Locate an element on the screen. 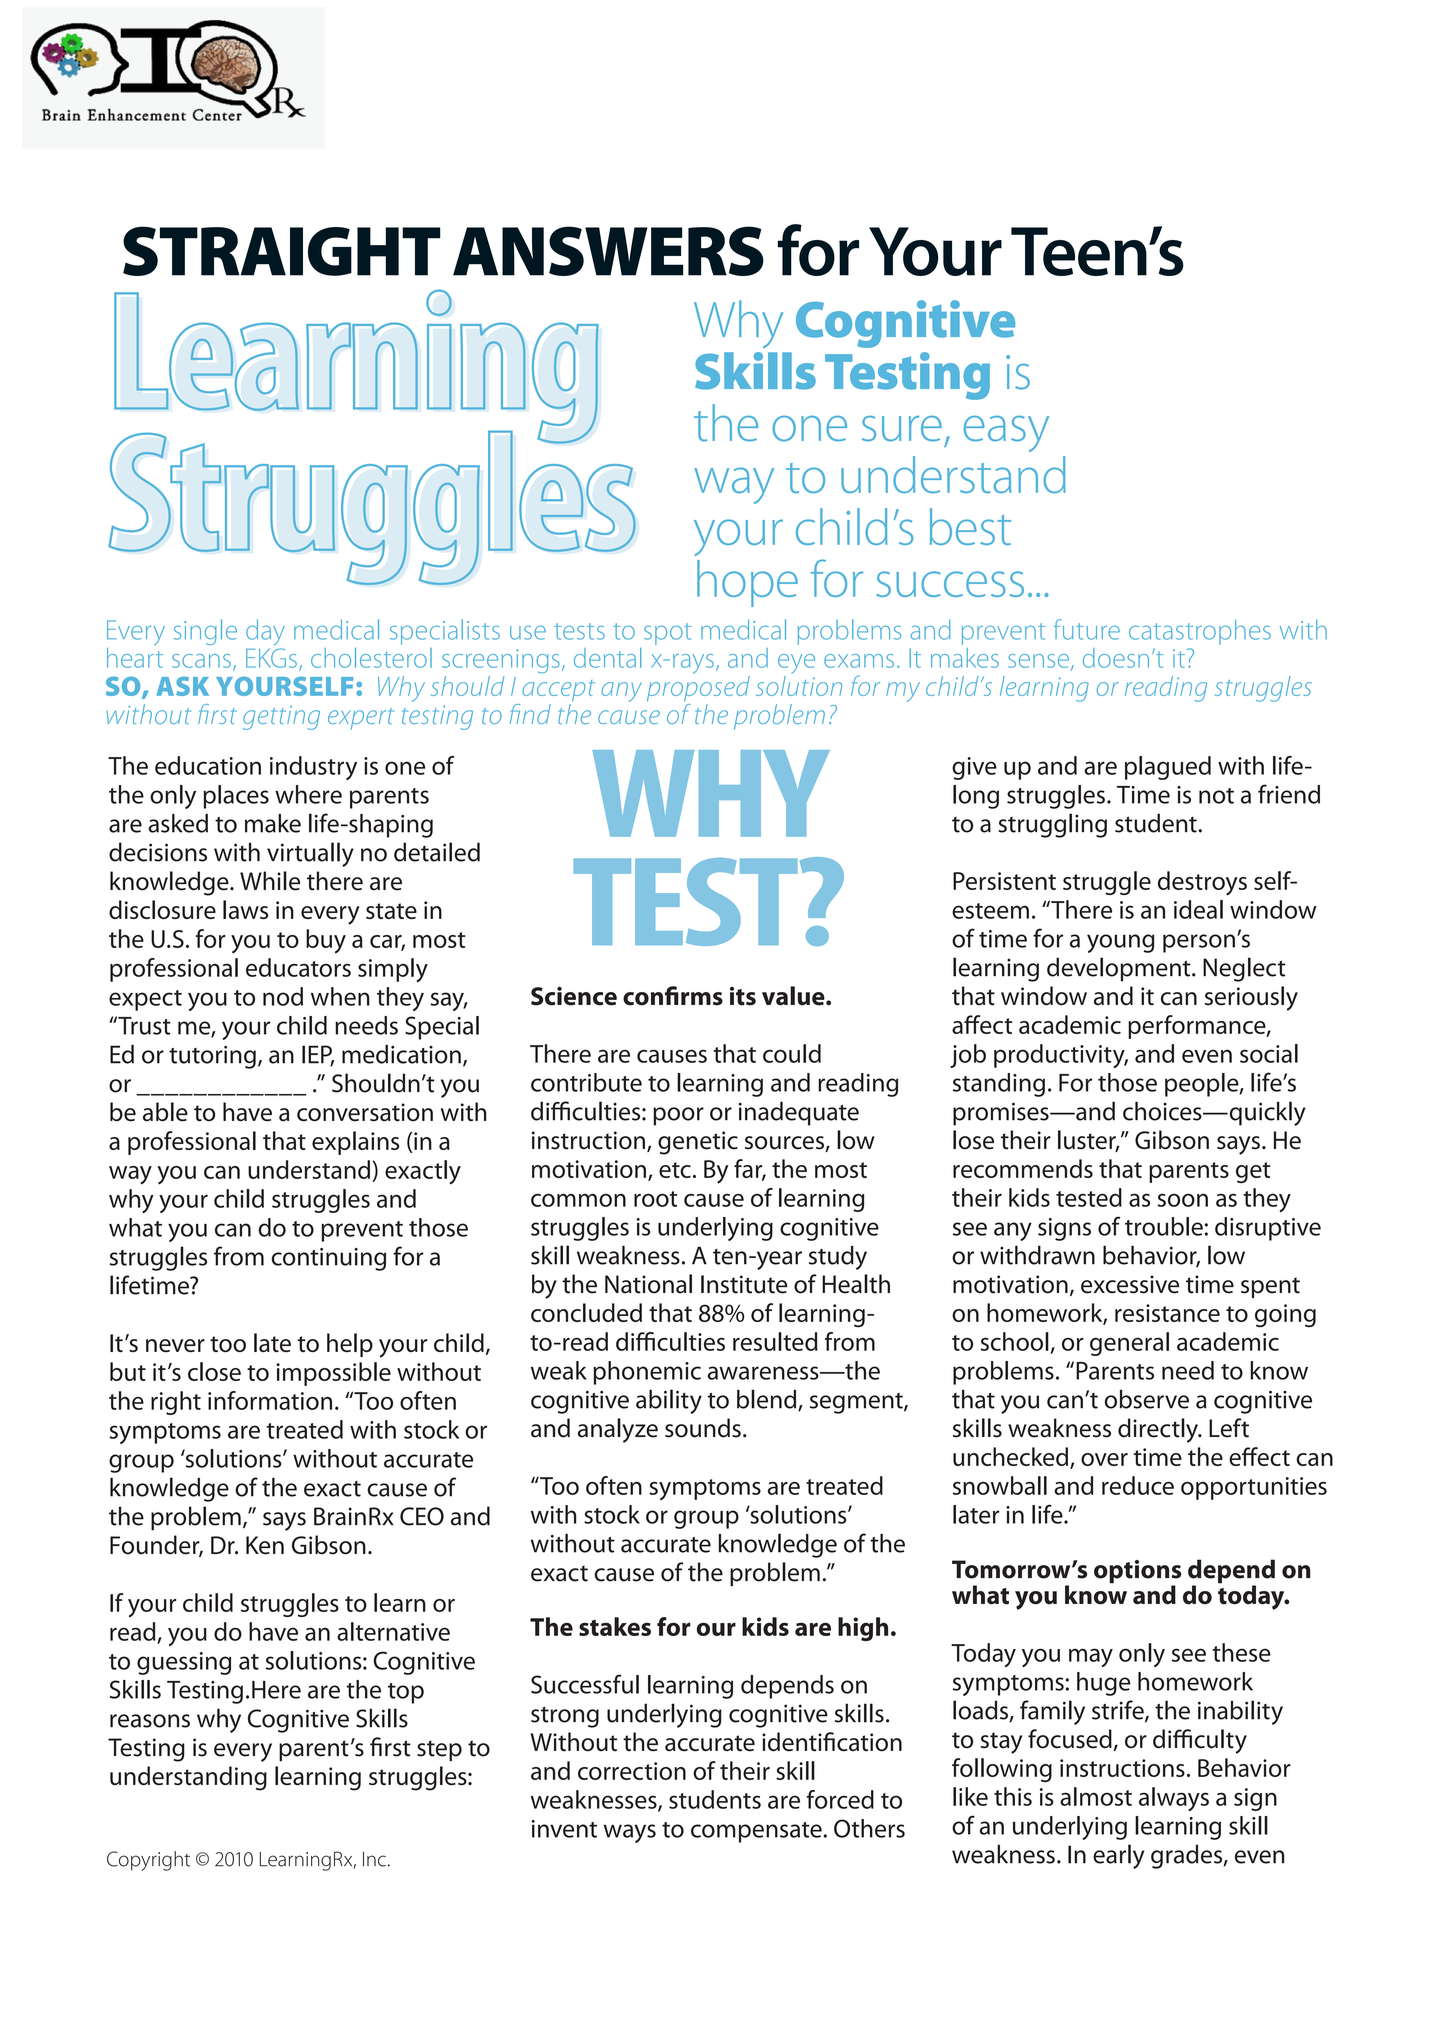  STRAIGHT is located at coordinates (282, 251).
